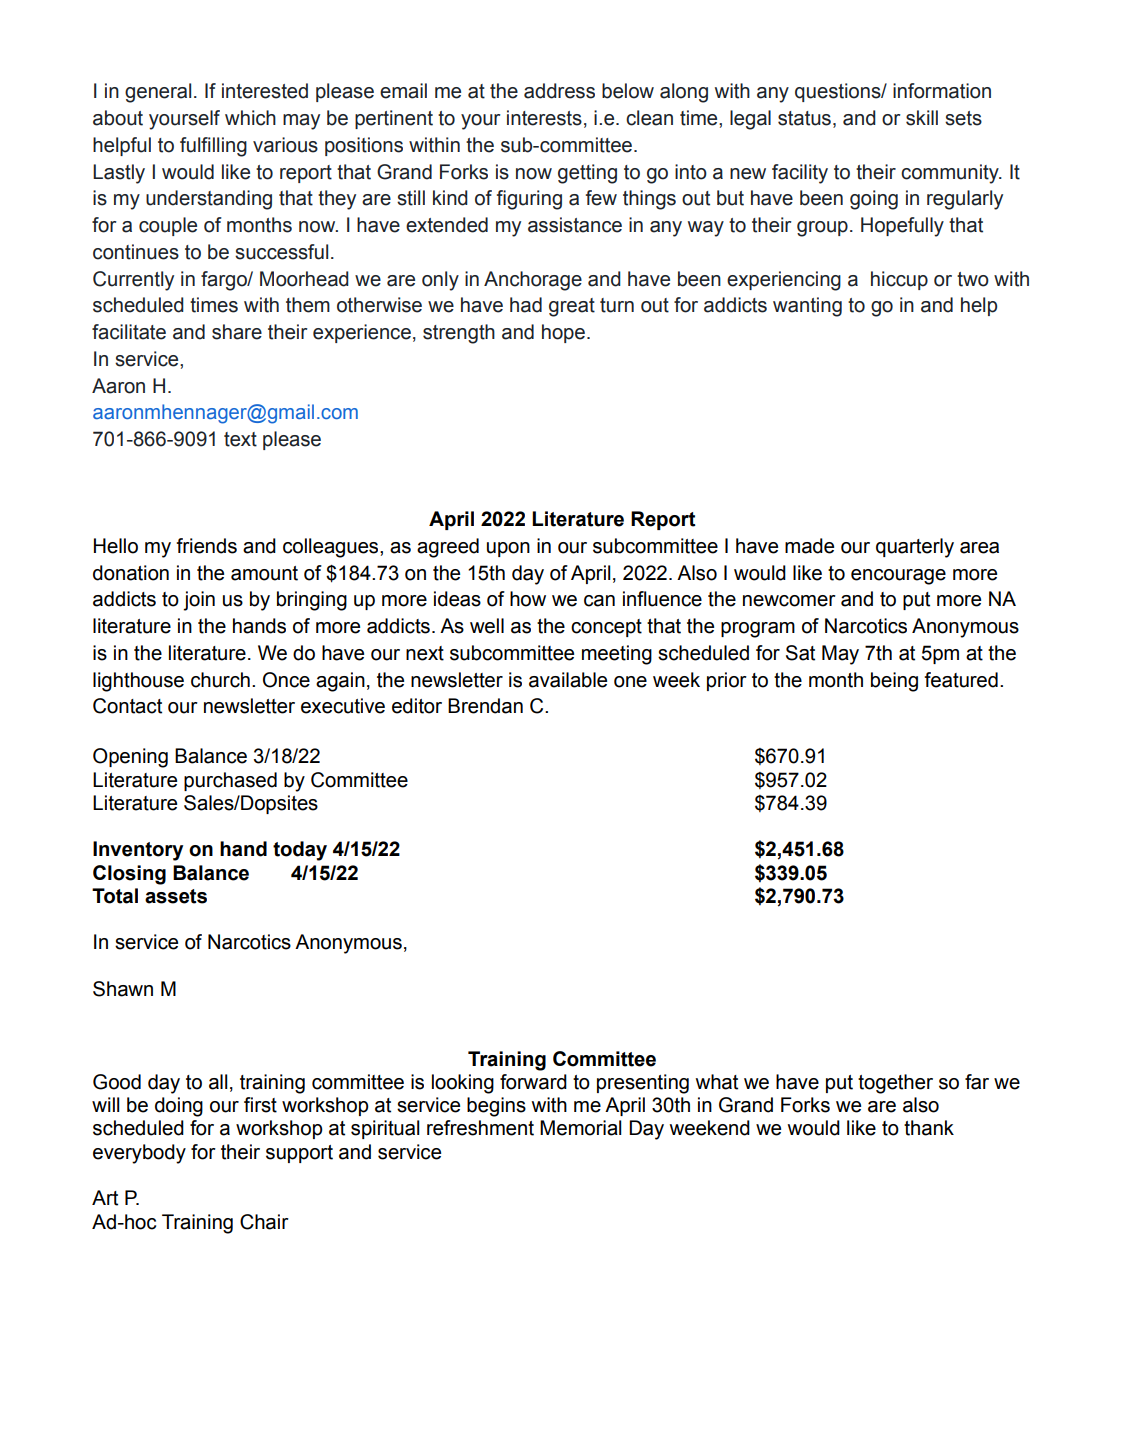 The width and height of the image is (1125, 1456). What do you see at coordinates (922, 118) in the image?
I see `skill` at bounding box center [922, 118].
